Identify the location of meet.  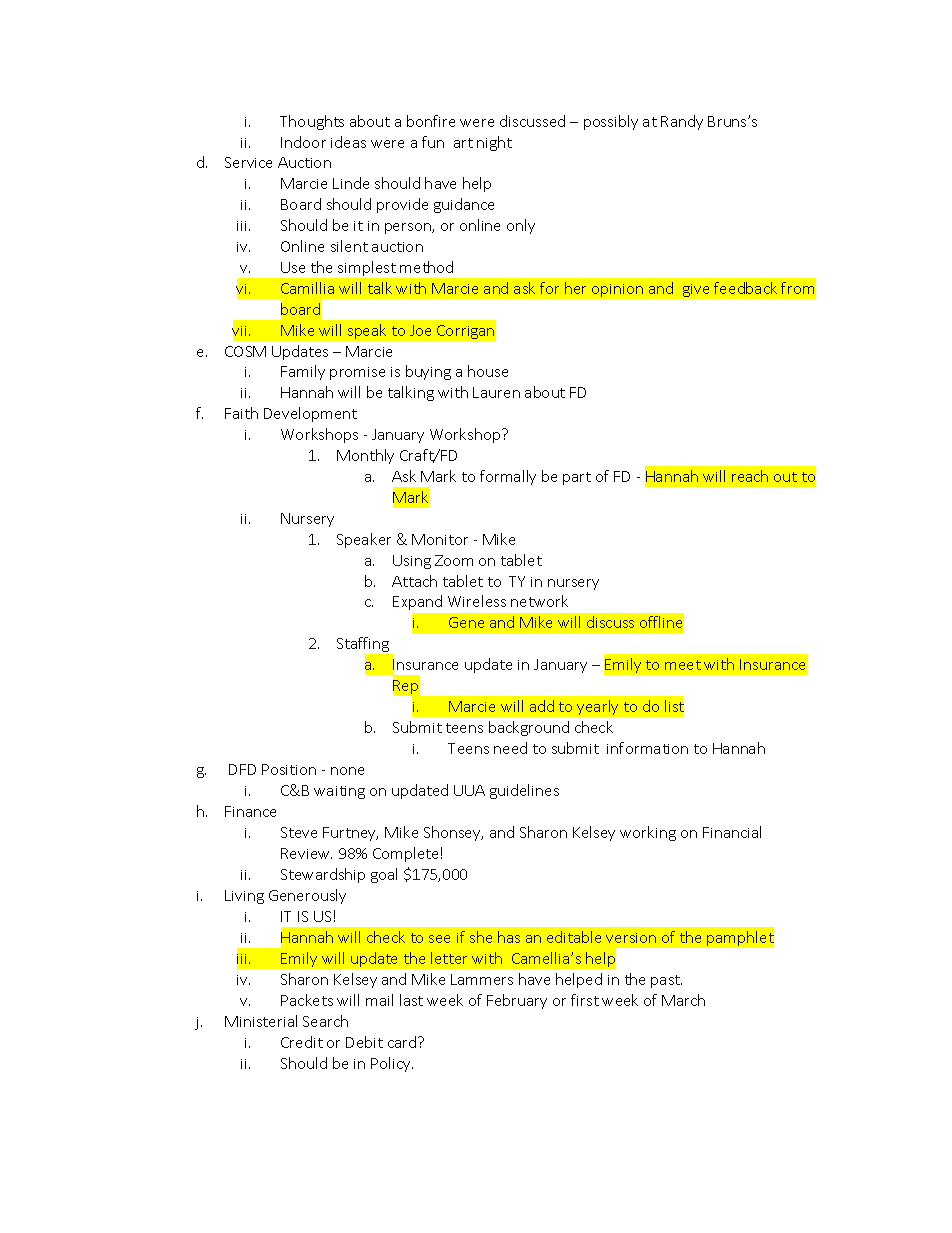
(683, 665).
